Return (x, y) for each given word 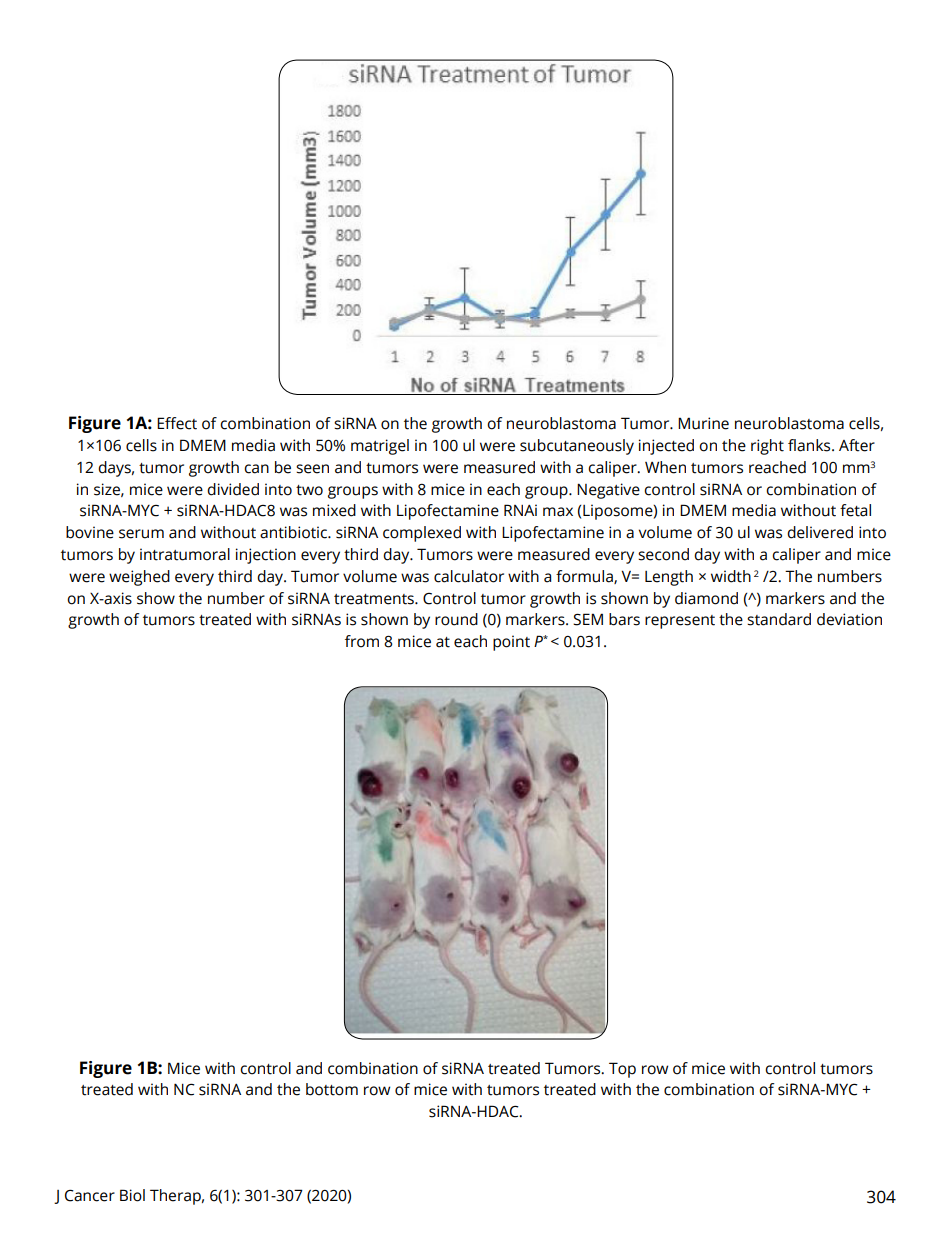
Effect (177, 423)
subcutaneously (577, 447)
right (767, 447)
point (511, 643)
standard (779, 619)
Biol (132, 1195)
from (362, 641)
